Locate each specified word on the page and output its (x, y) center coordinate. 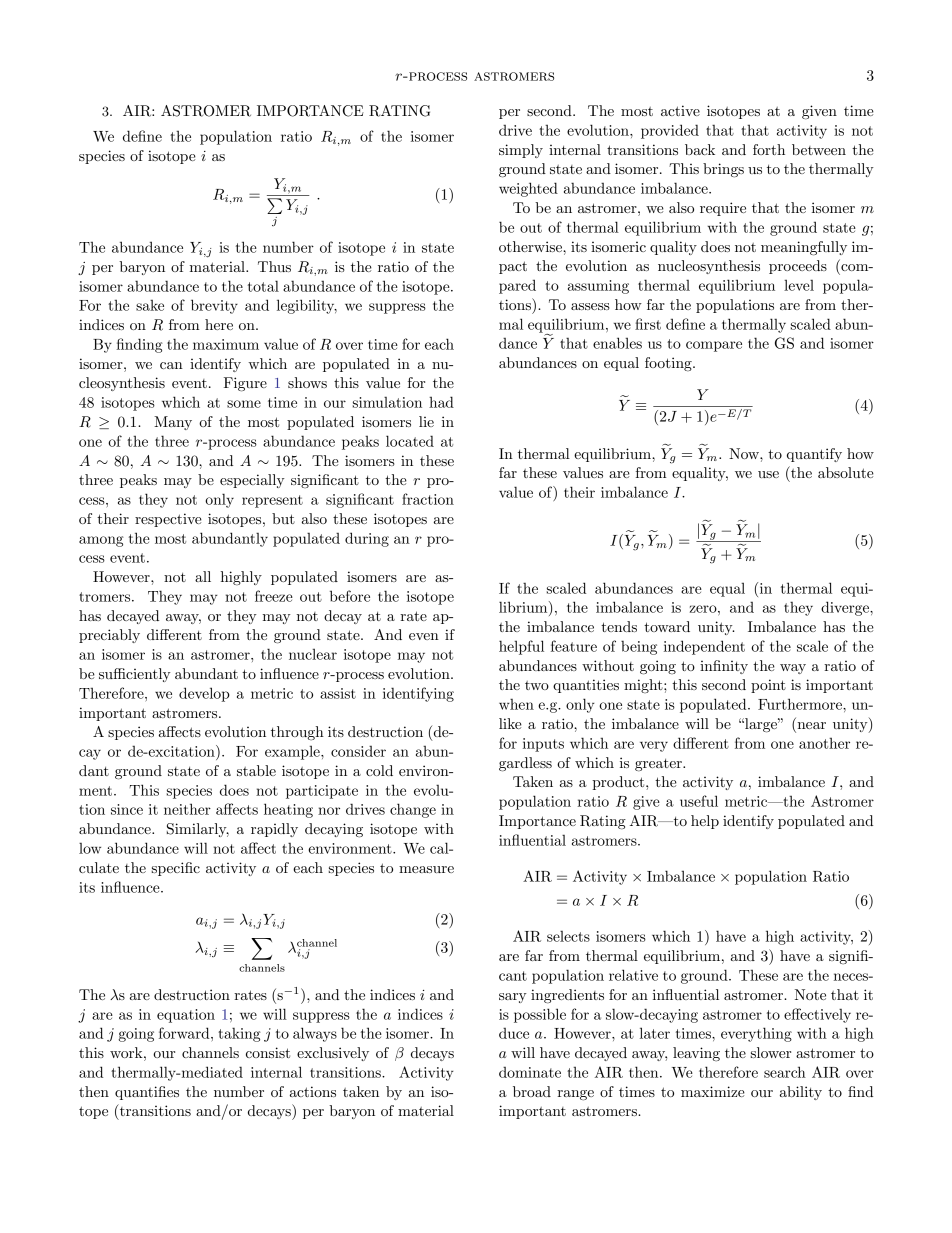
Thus (274, 266)
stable (256, 770)
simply (521, 151)
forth (769, 149)
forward (185, 1033)
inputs (543, 745)
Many (173, 423)
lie (426, 421)
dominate (530, 1072)
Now (745, 453)
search (785, 1072)
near (810, 727)
